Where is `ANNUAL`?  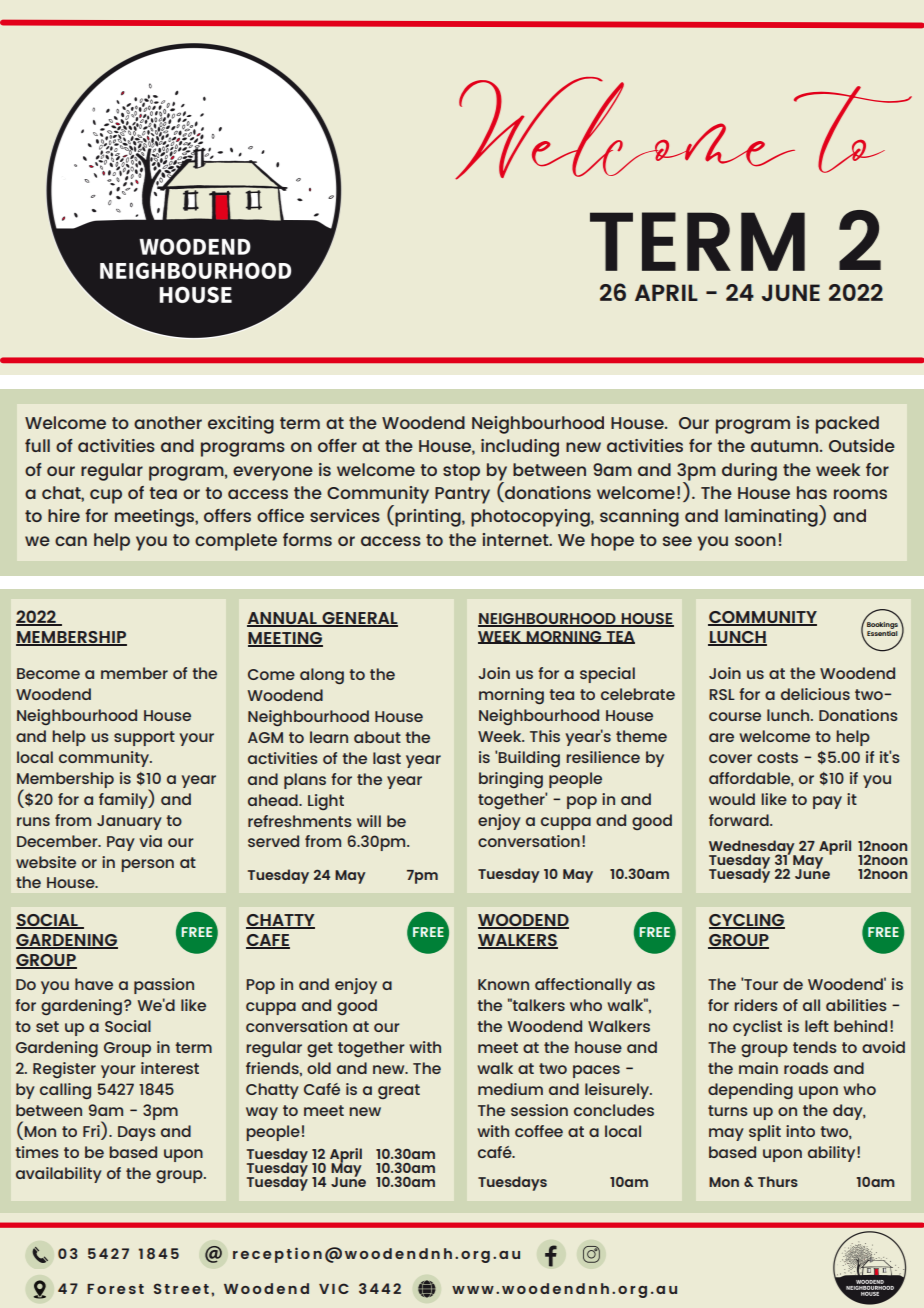
ANNUAL is located at coordinates (283, 619).
